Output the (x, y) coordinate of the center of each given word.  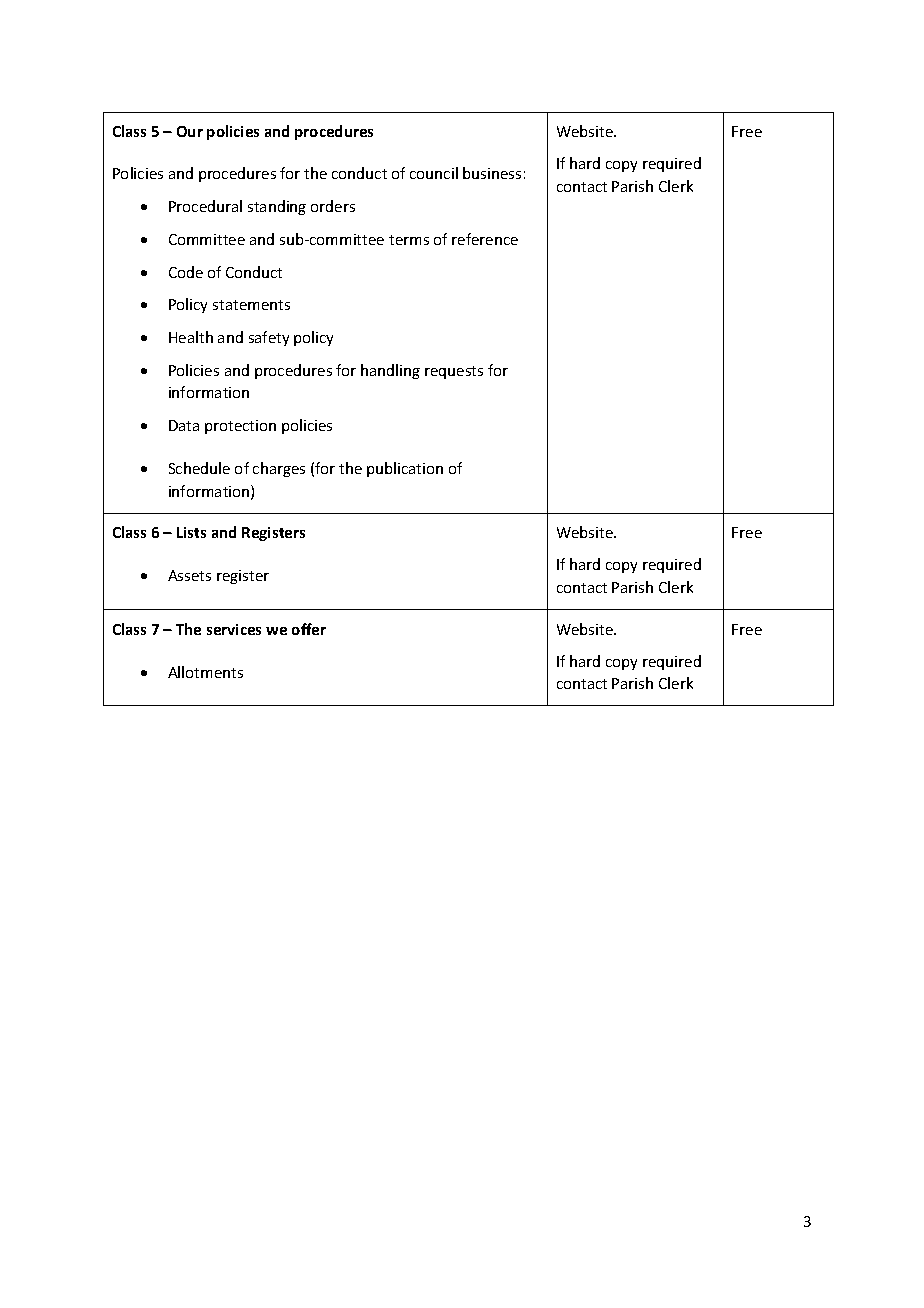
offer (309, 629)
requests (454, 372)
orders (333, 206)
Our (190, 131)
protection (240, 427)
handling (390, 371)
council (434, 173)
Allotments (205, 672)
